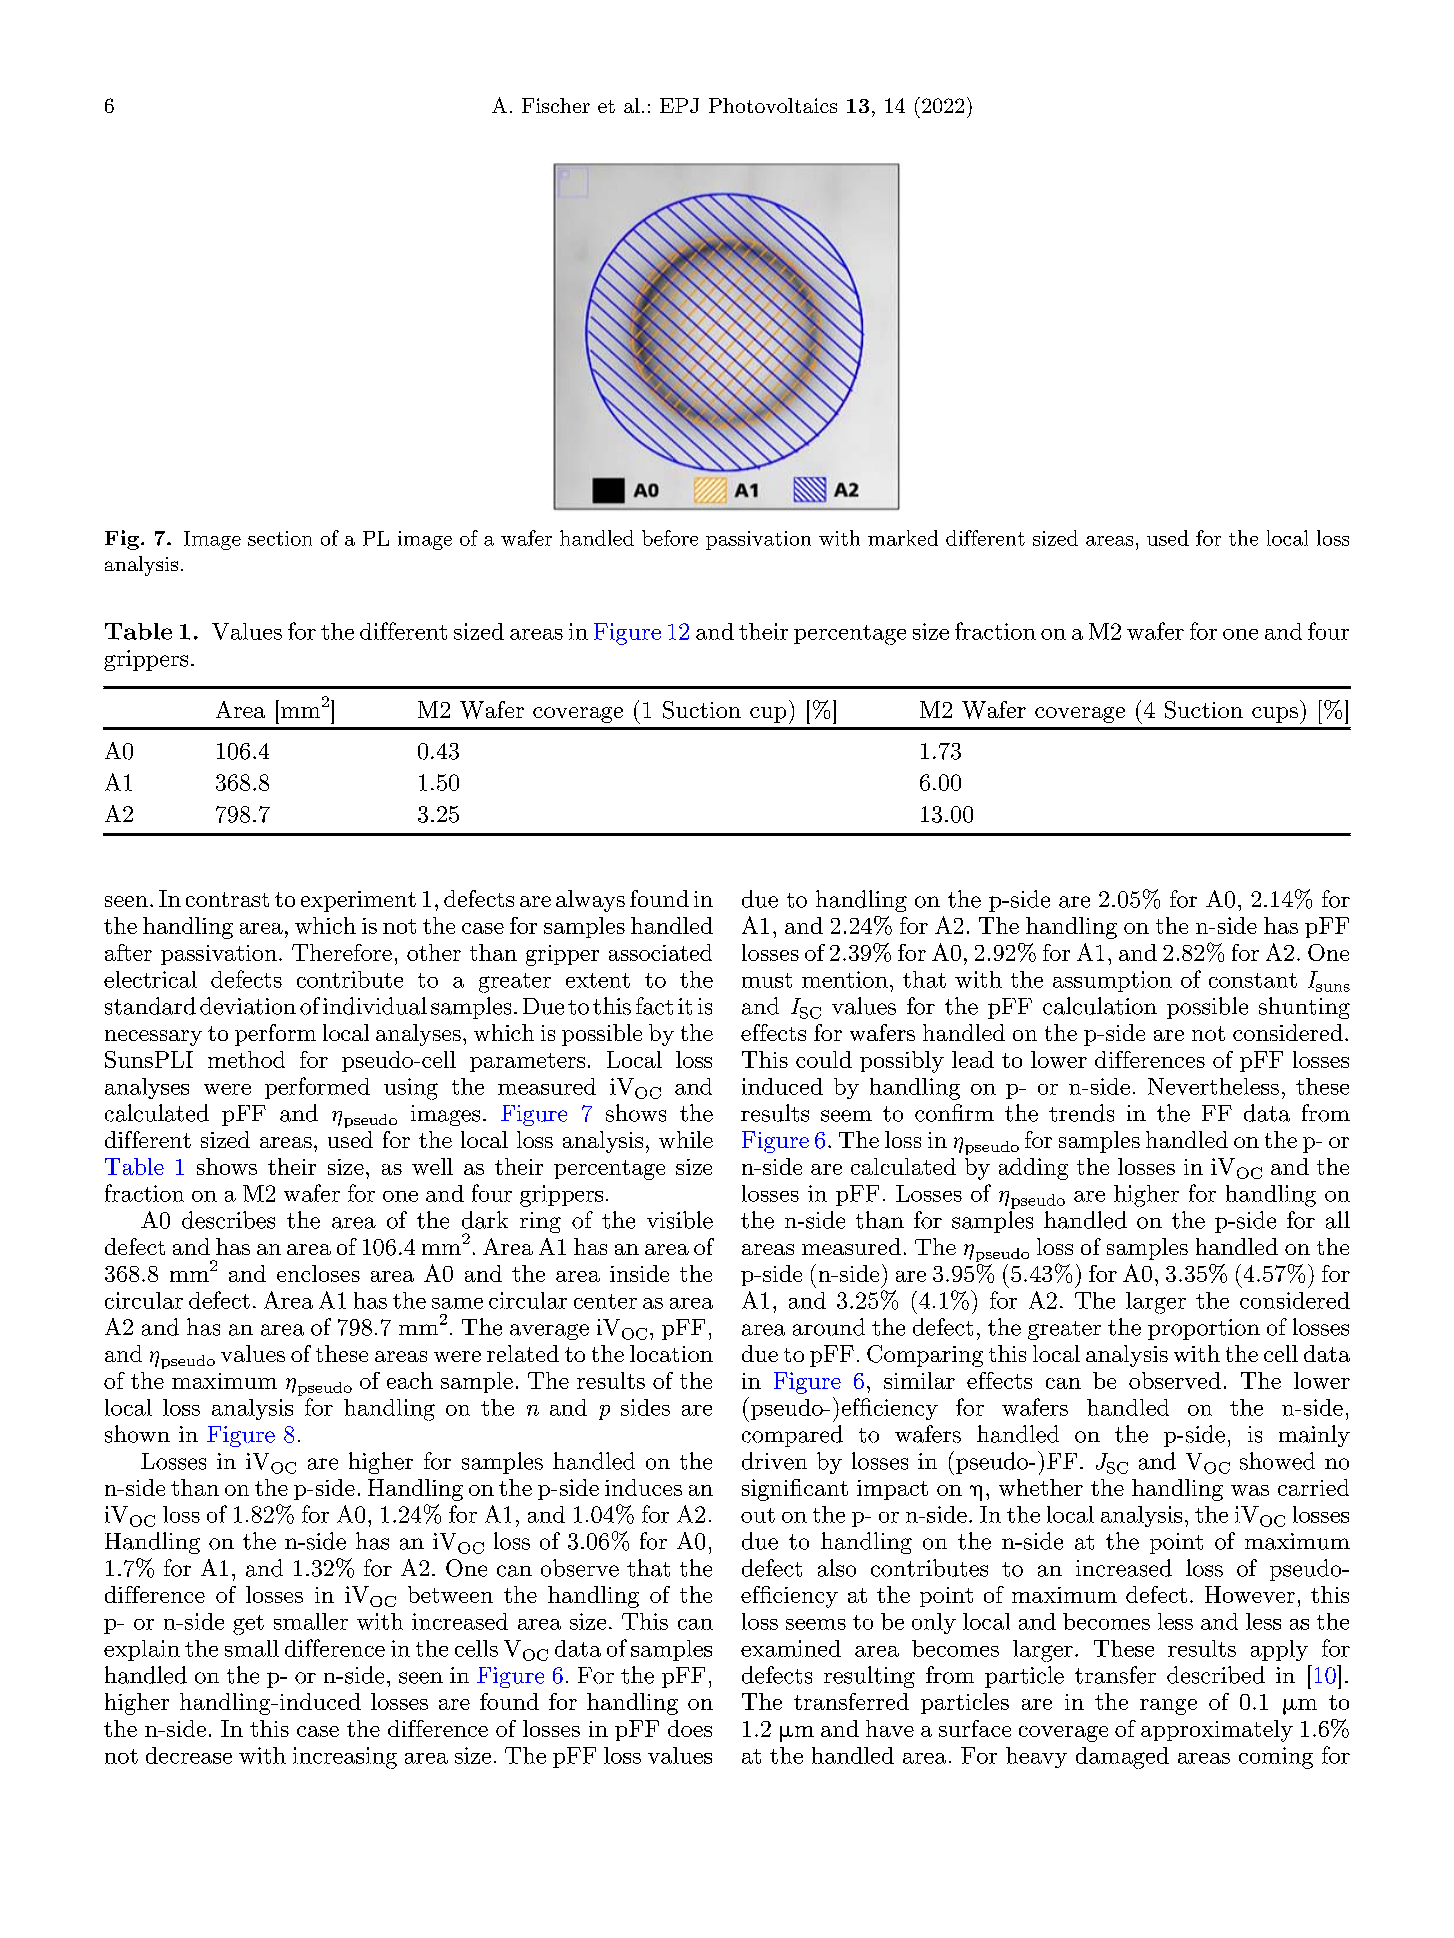 The height and width of the screenshot is (1938, 1454). What do you see at coordinates (671, 1353) in the screenshot?
I see `location` at bounding box center [671, 1353].
